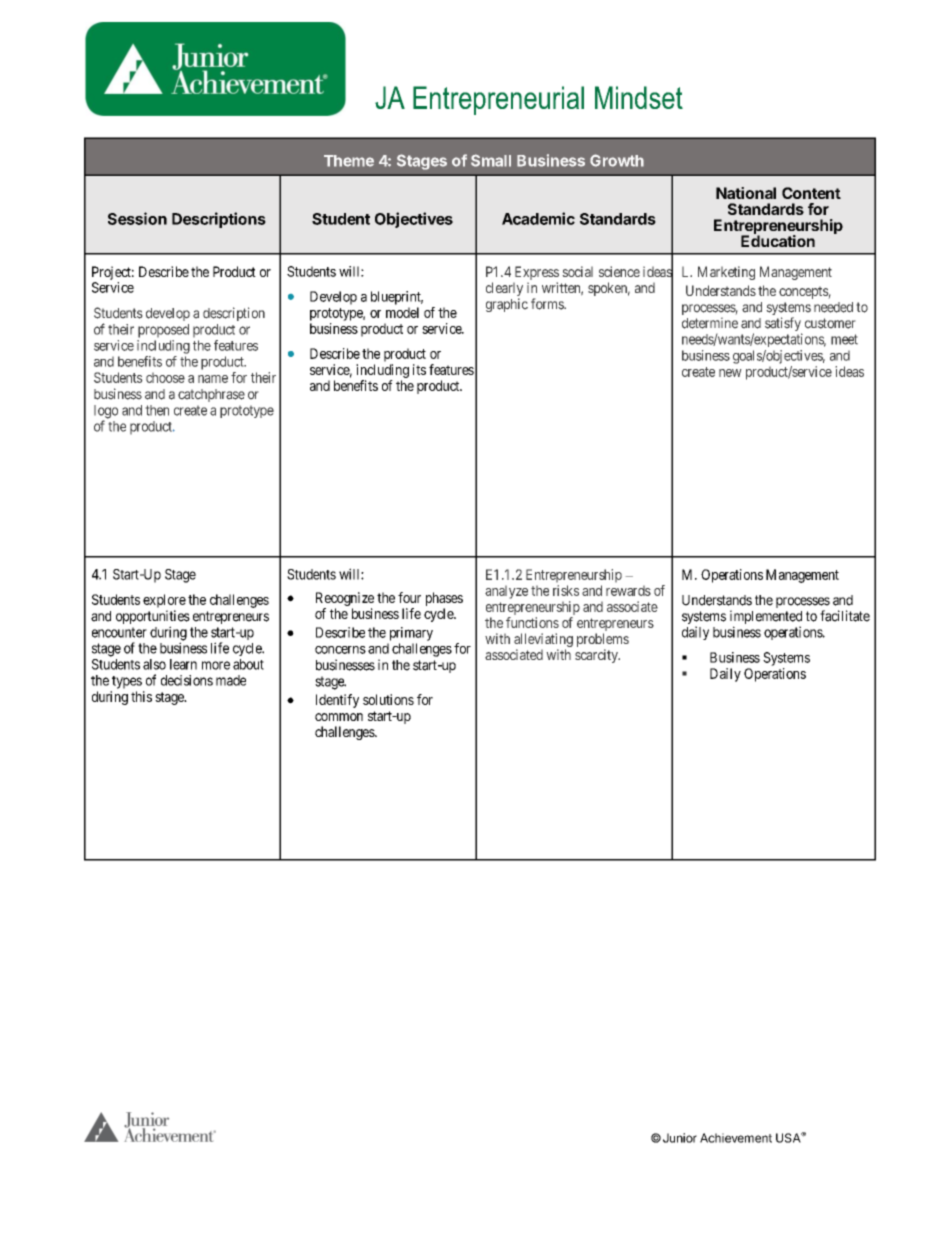 The width and height of the screenshot is (952, 1233). I want to click on Session, so click(137, 218).
